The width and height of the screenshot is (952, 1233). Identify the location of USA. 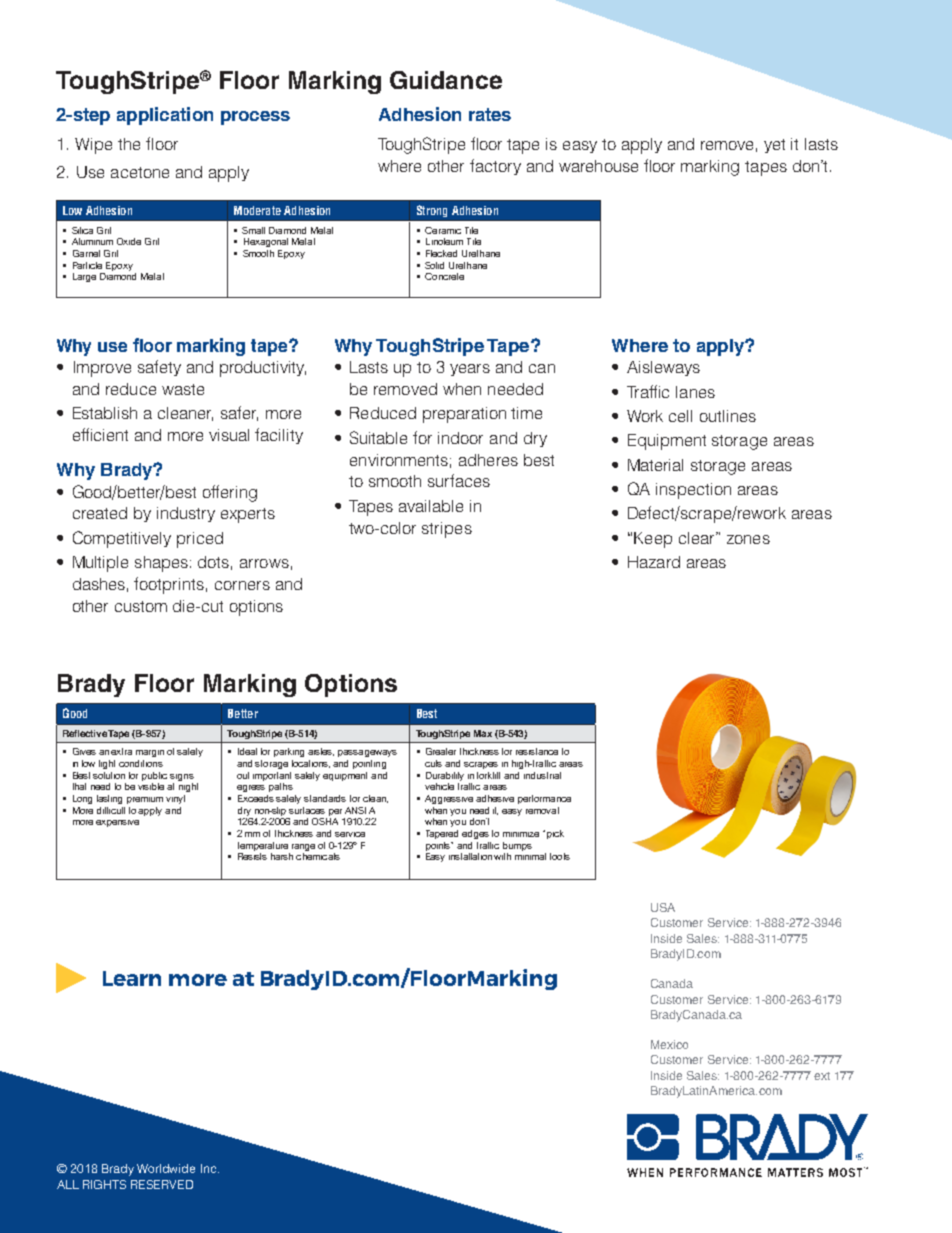
(663, 907).
